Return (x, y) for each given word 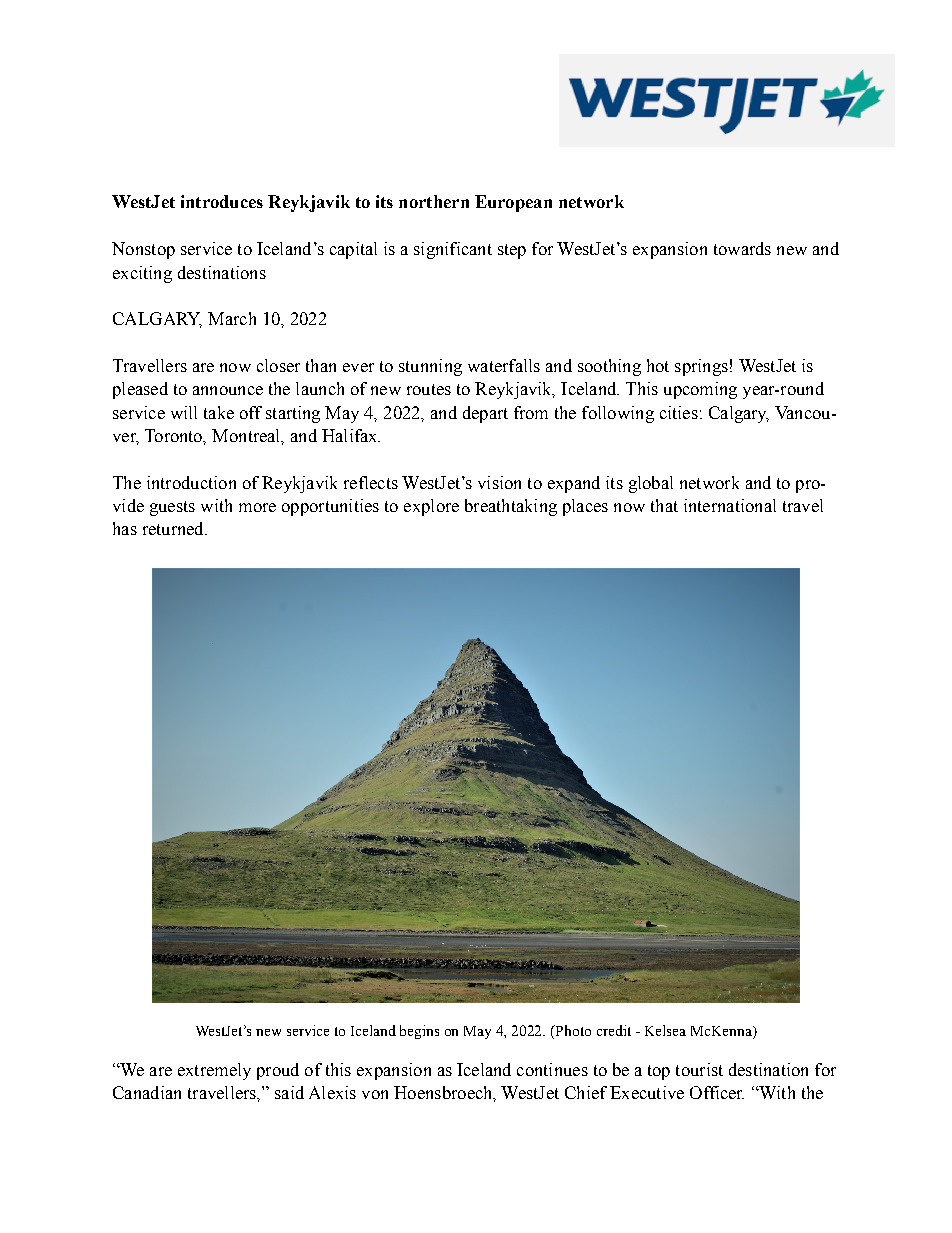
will (184, 412)
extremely (214, 1071)
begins (419, 1032)
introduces (222, 201)
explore (431, 507)
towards (742, 248)
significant (453, 250)
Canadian (147, 1092)
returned (174, 528)
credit (614, 1030)
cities (679, 412)
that (664, 505)
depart (485, 414)
